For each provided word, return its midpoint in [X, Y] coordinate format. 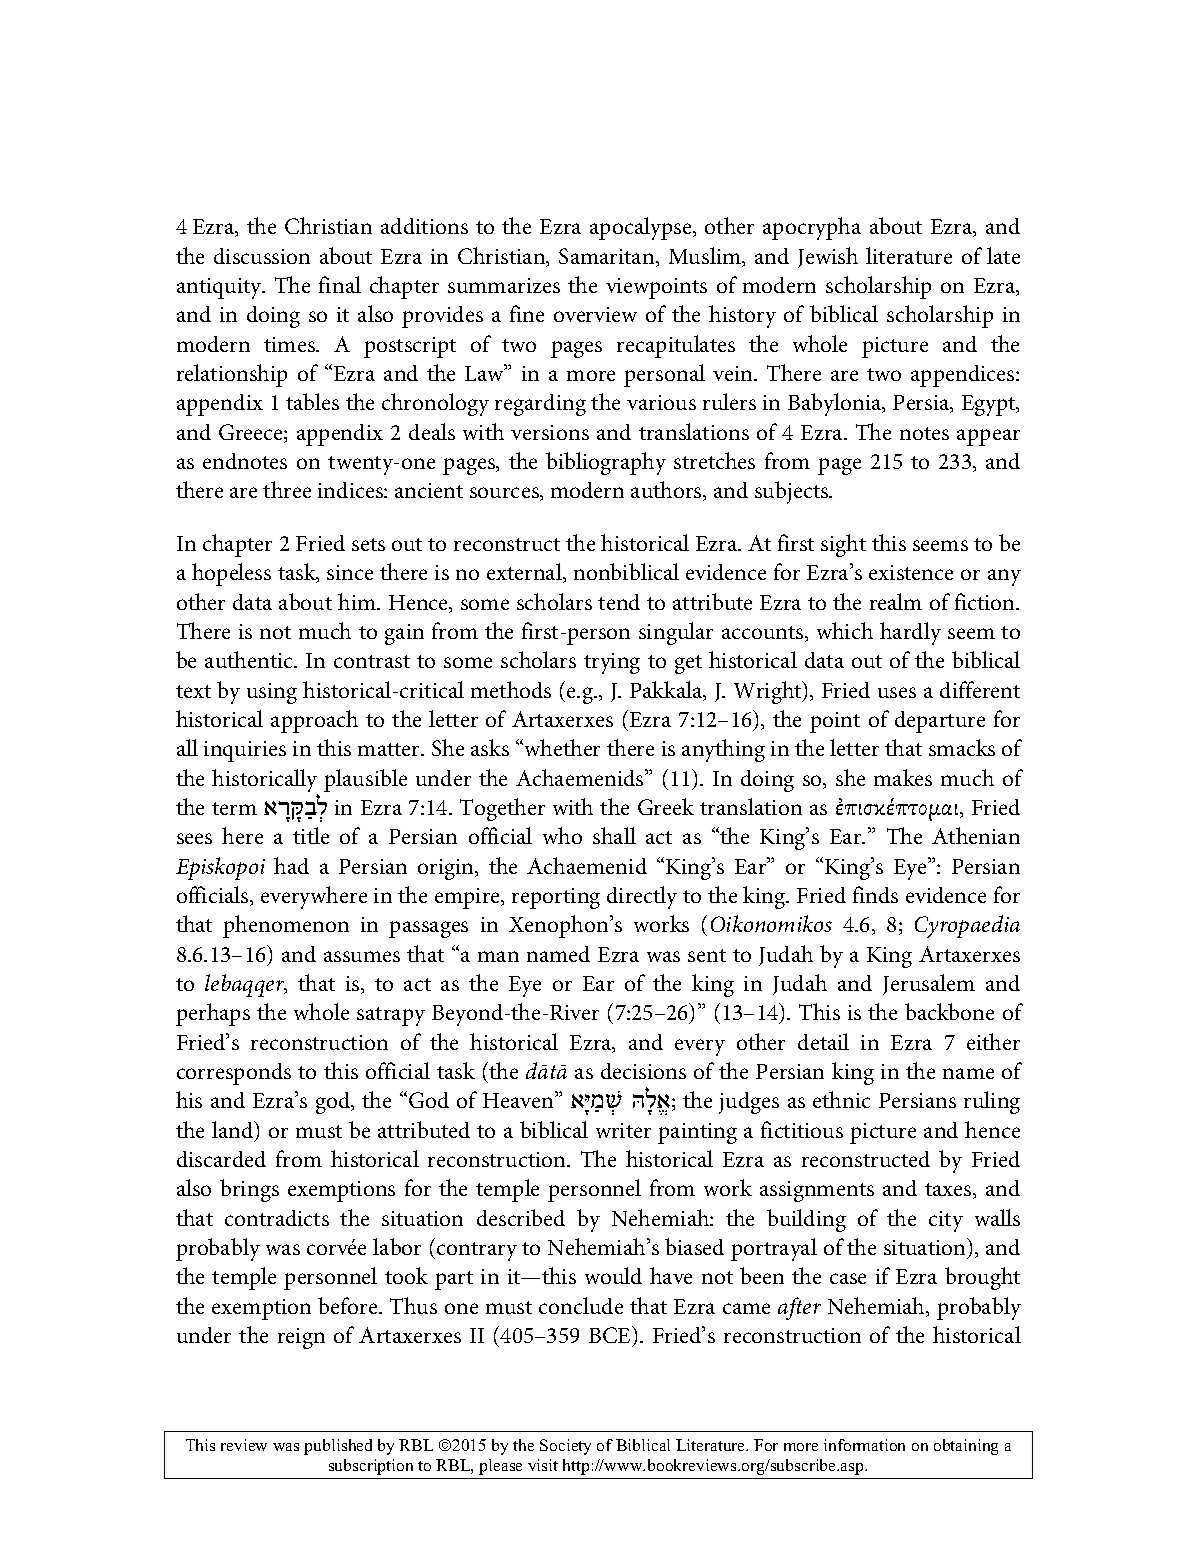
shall [614, 835]
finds [875, 894]
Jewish [828, 257]
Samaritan [608, 257]
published [338, 1447]
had [291, 865]
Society [565, 1447]
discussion [262, 256]
